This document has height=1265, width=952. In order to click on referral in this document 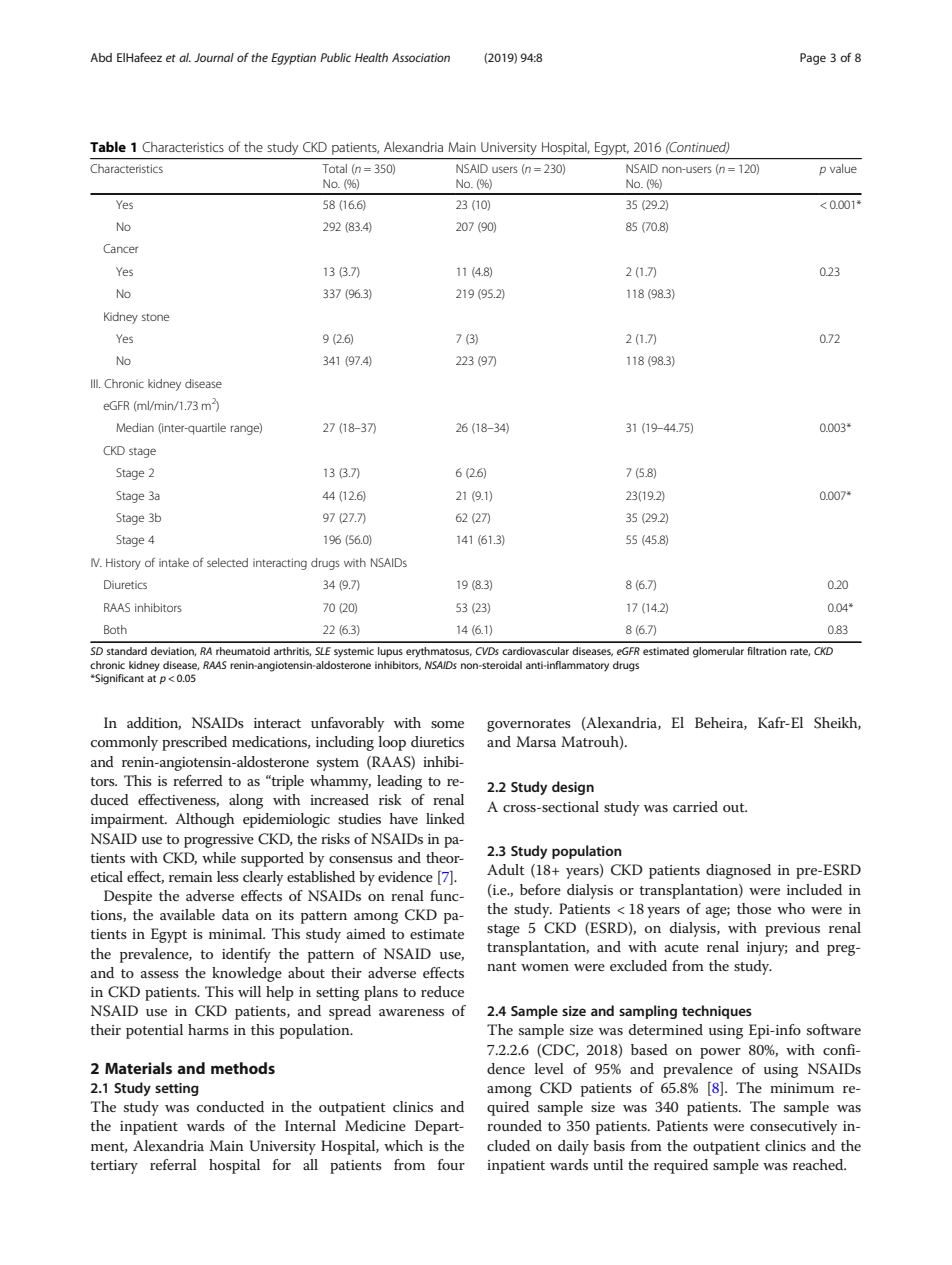, I will do `click(173, 1164)`.
